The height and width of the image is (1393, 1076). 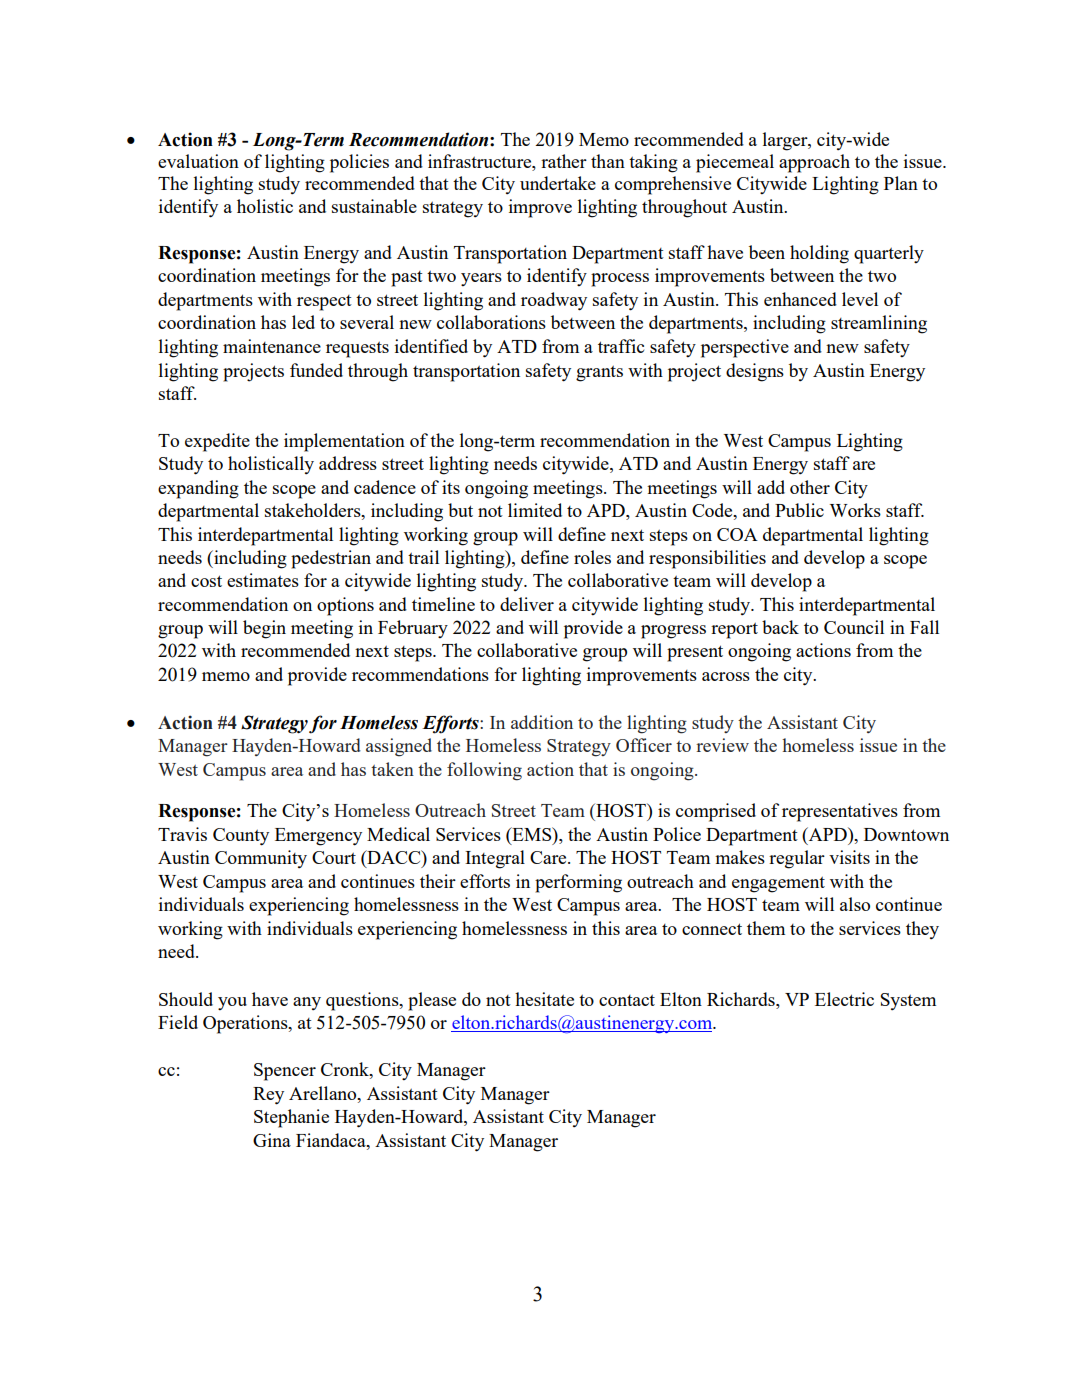 What do you see at coordinates (578, 883) in the image?
I see `performing` at bounding box center [578, 883].
